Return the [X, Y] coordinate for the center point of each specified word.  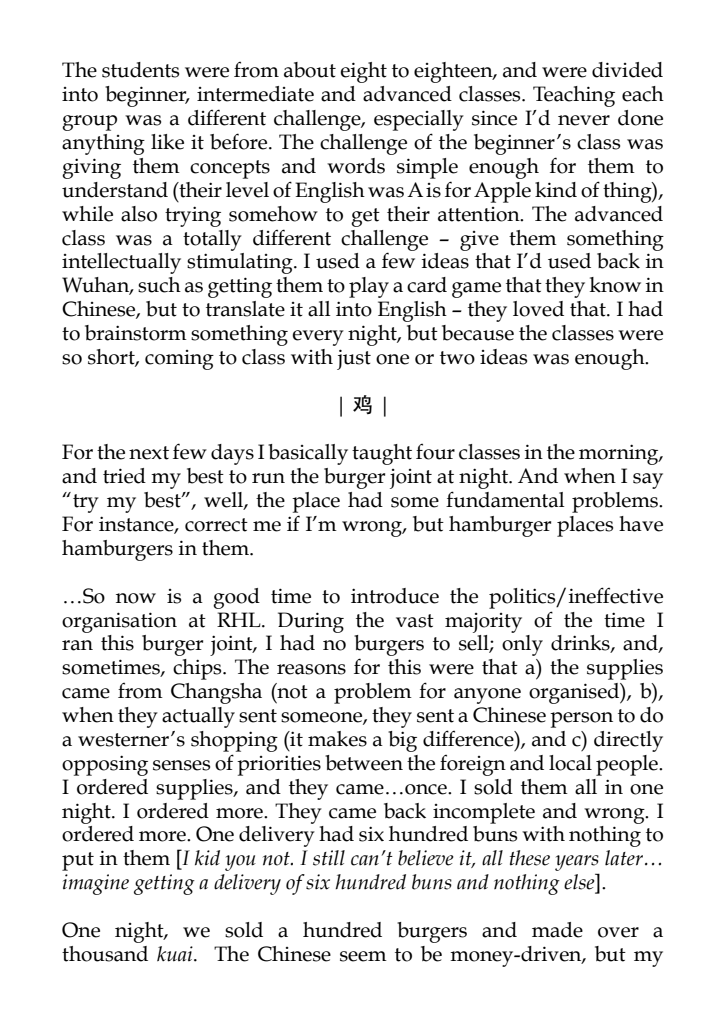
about [310, 70]
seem [363, 956]
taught [382, 454]
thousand [105, 954]
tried [124, 476]
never [584, 120]
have [641, 524]
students [140, 70]
